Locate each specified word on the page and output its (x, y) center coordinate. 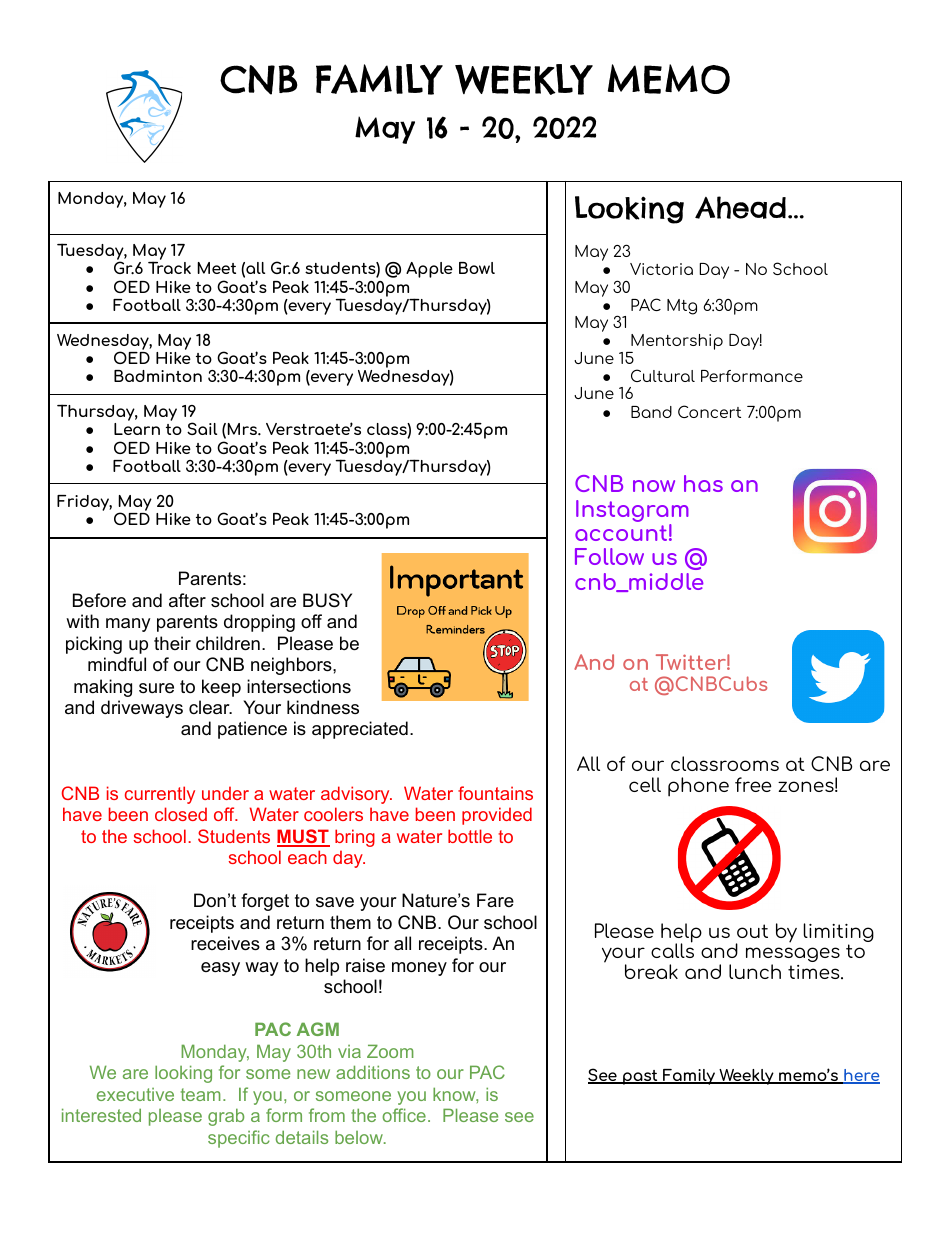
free (753, 784)
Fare (495, 900)
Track (169, 267)
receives (225, 943)
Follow (609, 556)
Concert (709, 411)
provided (497, 816)
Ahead (740, 207)
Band (651, 412)
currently (160, 795)
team (201, 1094)
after (187, 600)
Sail (202, 428)
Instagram (632, 512)
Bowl (477, 268)
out (752, 931)
